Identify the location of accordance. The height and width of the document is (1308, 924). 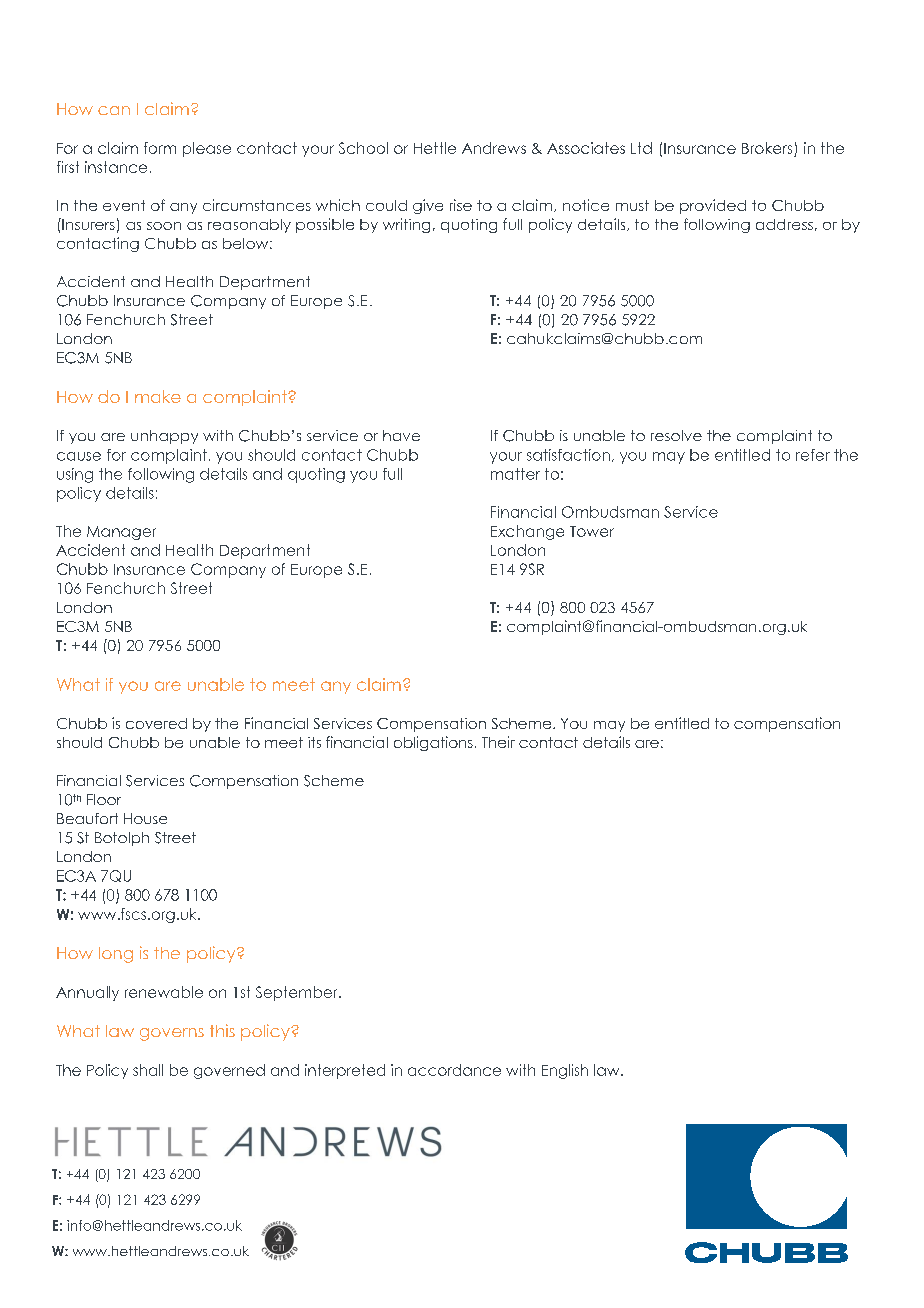
(454, 1070).
